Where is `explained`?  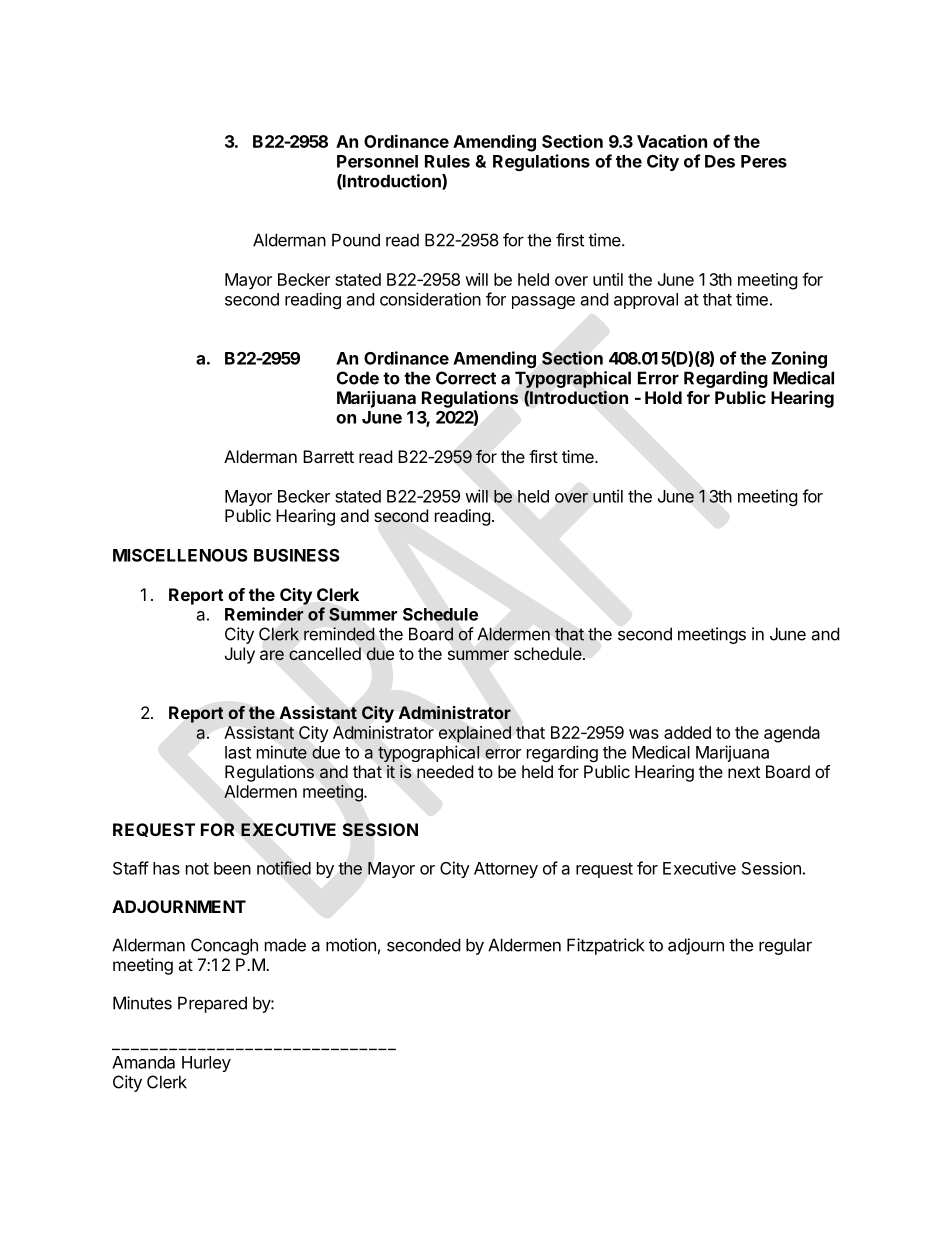
explained is located at coordinates (475, 734).
